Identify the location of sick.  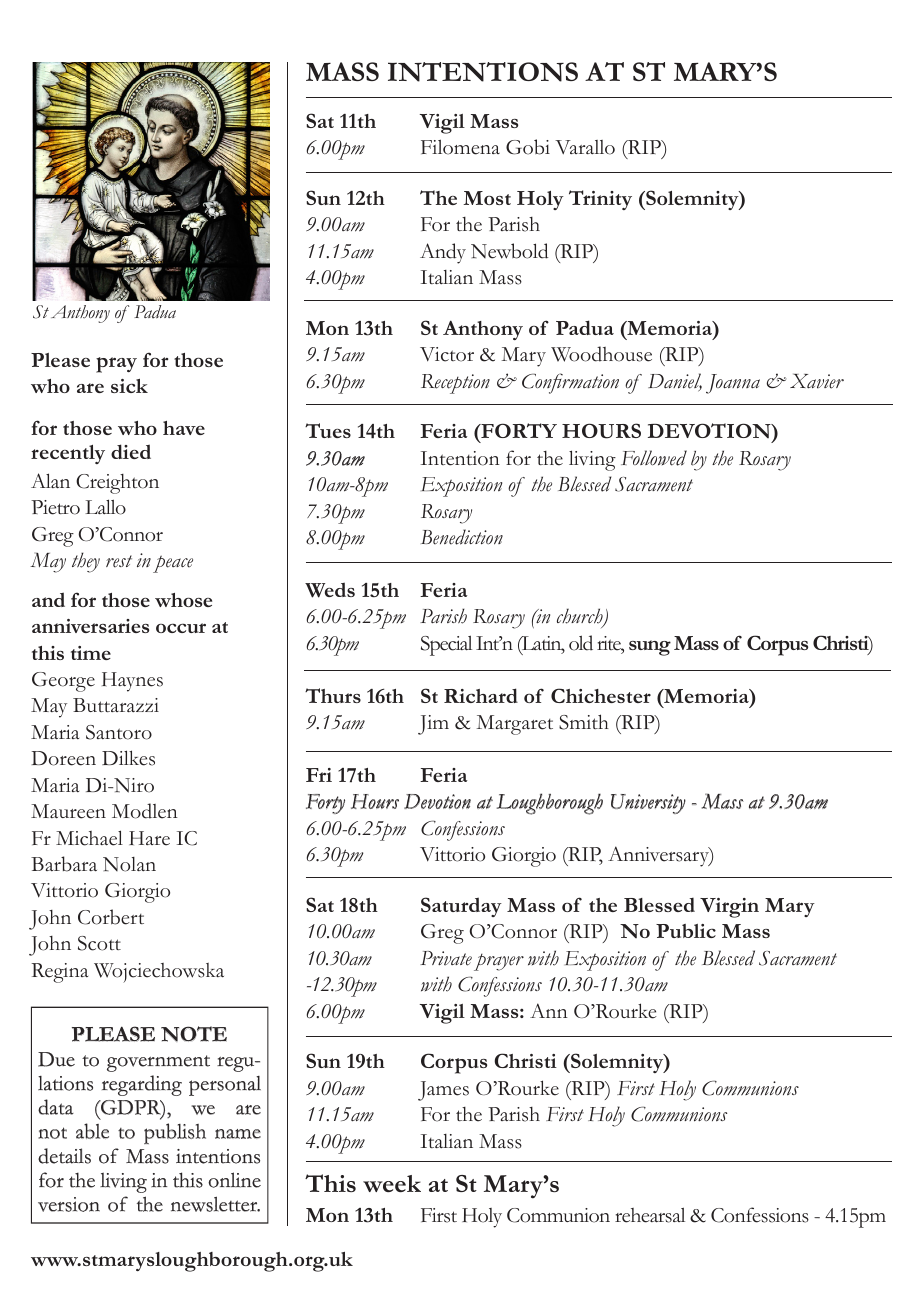
(129, 386).
